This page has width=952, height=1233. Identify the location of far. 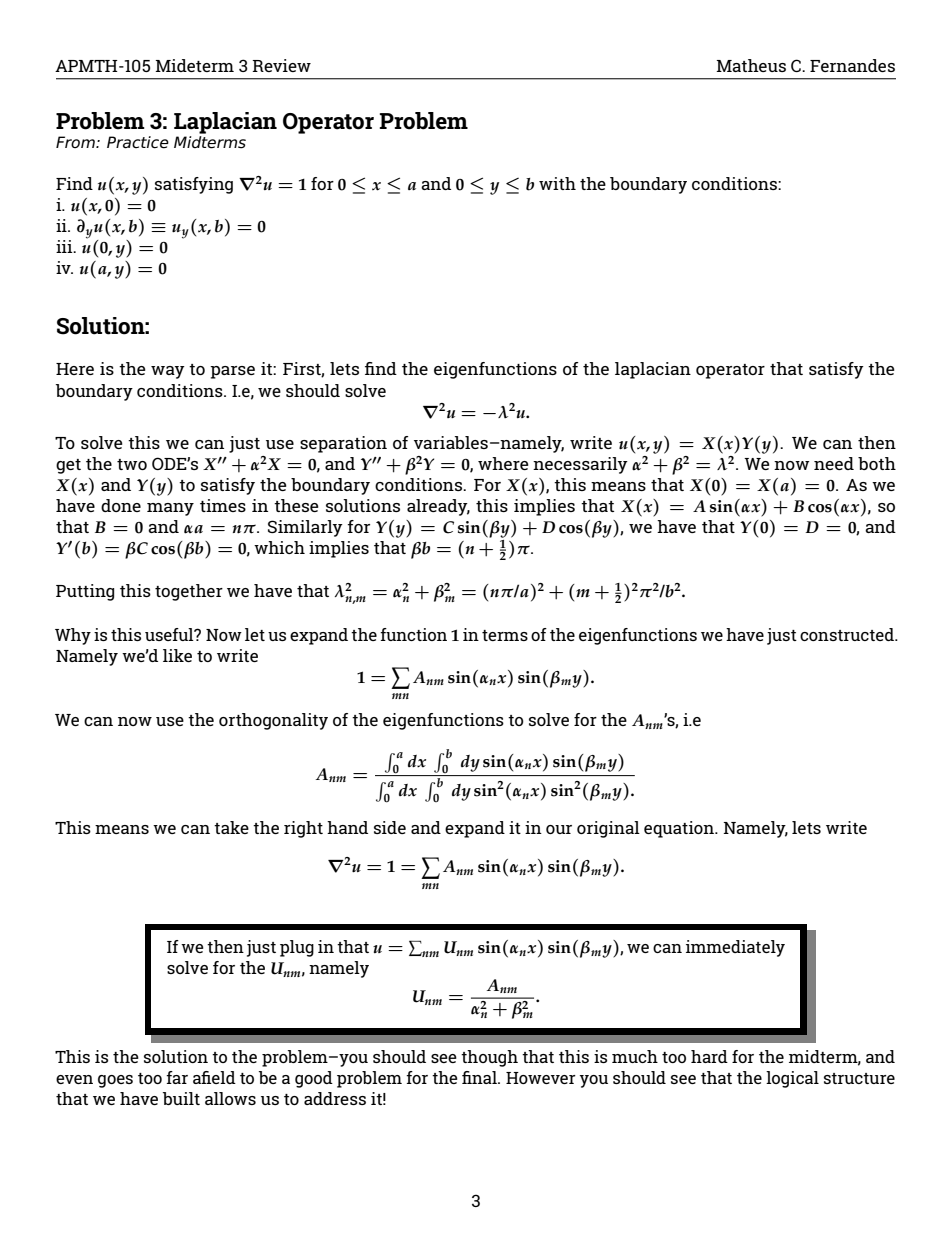
(177, 1077).
